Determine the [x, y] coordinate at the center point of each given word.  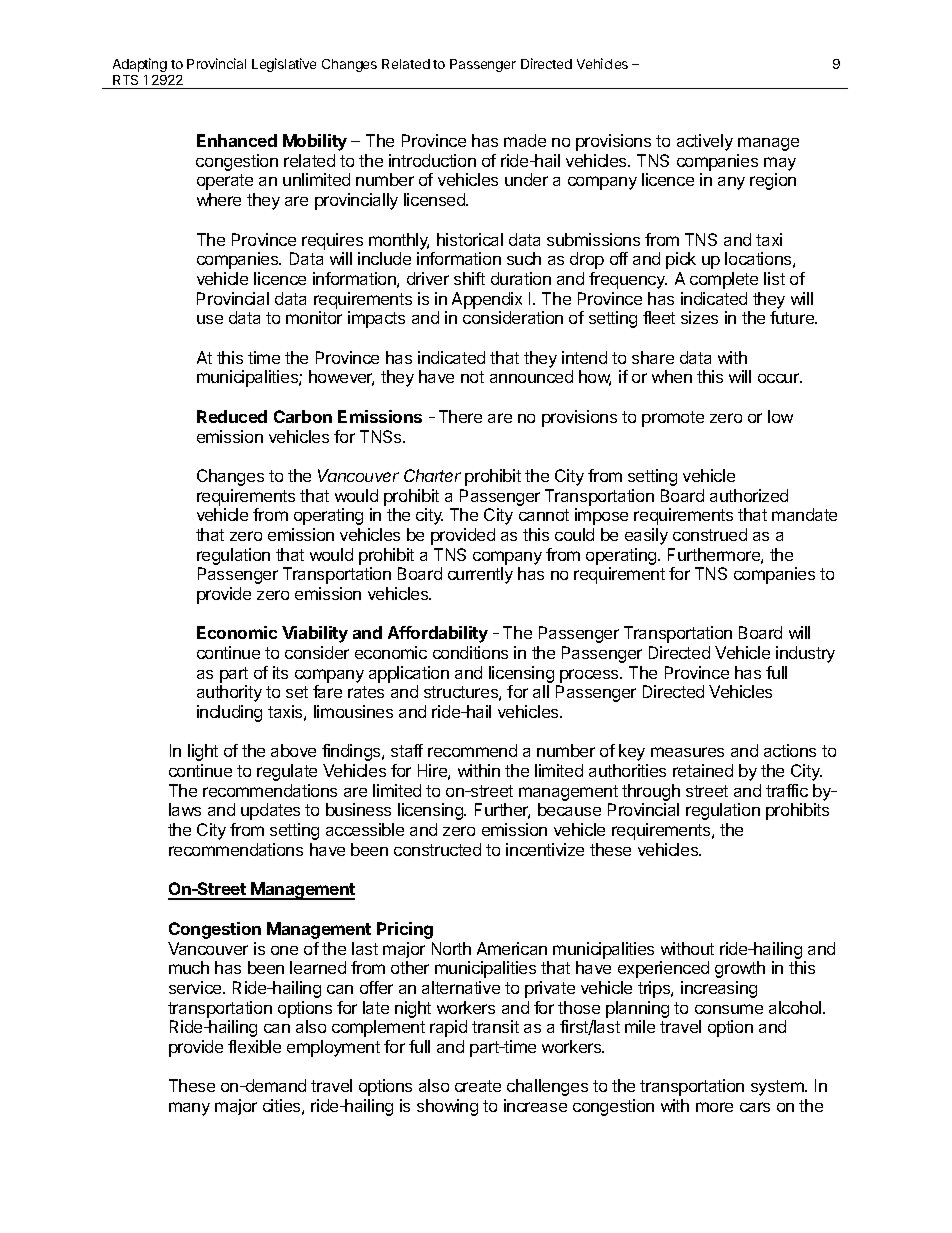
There [460, 416]
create [478, 1086]
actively [705, 142]
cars [755, 1107]
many [189, 1109]
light [203, 752]
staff [407, 750]
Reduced [232, 416]
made [525, 140]
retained [703, 770]
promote [673, 419]
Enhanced [237, 140]
